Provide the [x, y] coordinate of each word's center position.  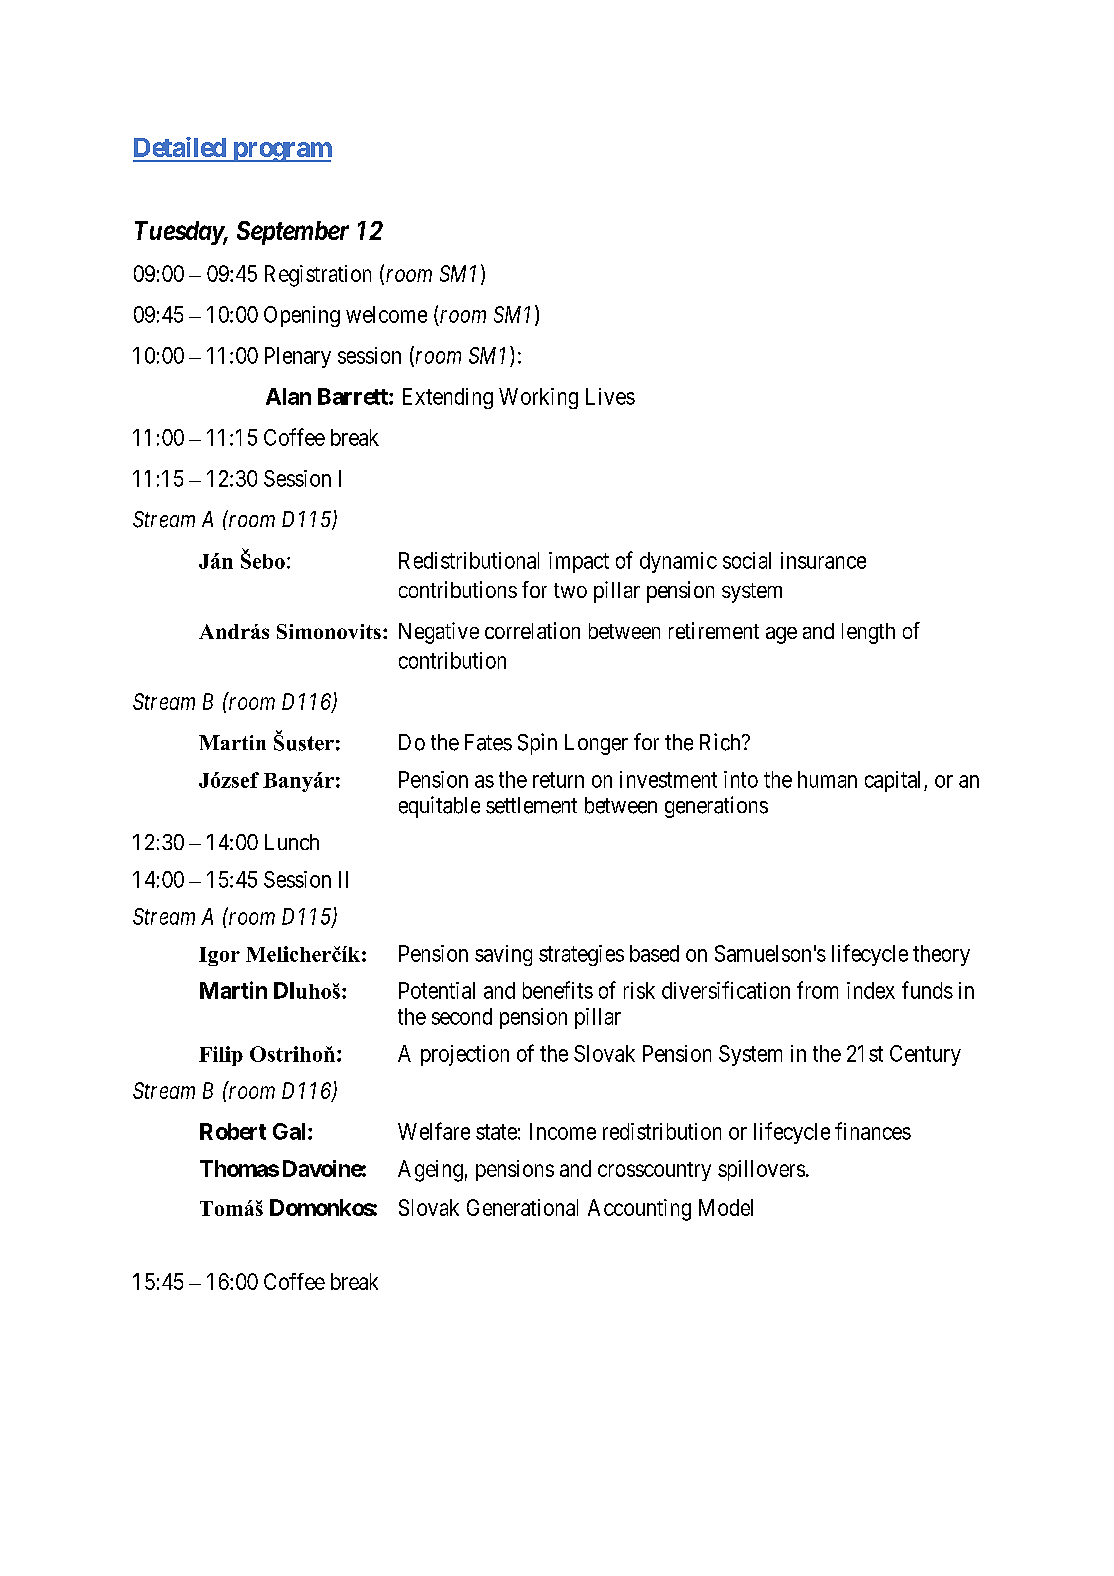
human [827, 779]
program [281, 152]
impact [579, 562]
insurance [823, 560]
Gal [289, 1131]
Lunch [292, 842]
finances [873, 1131]
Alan [288, 396]
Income [563, 1131]
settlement [531, 805]
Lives [610, 396]
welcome [386, 314]
